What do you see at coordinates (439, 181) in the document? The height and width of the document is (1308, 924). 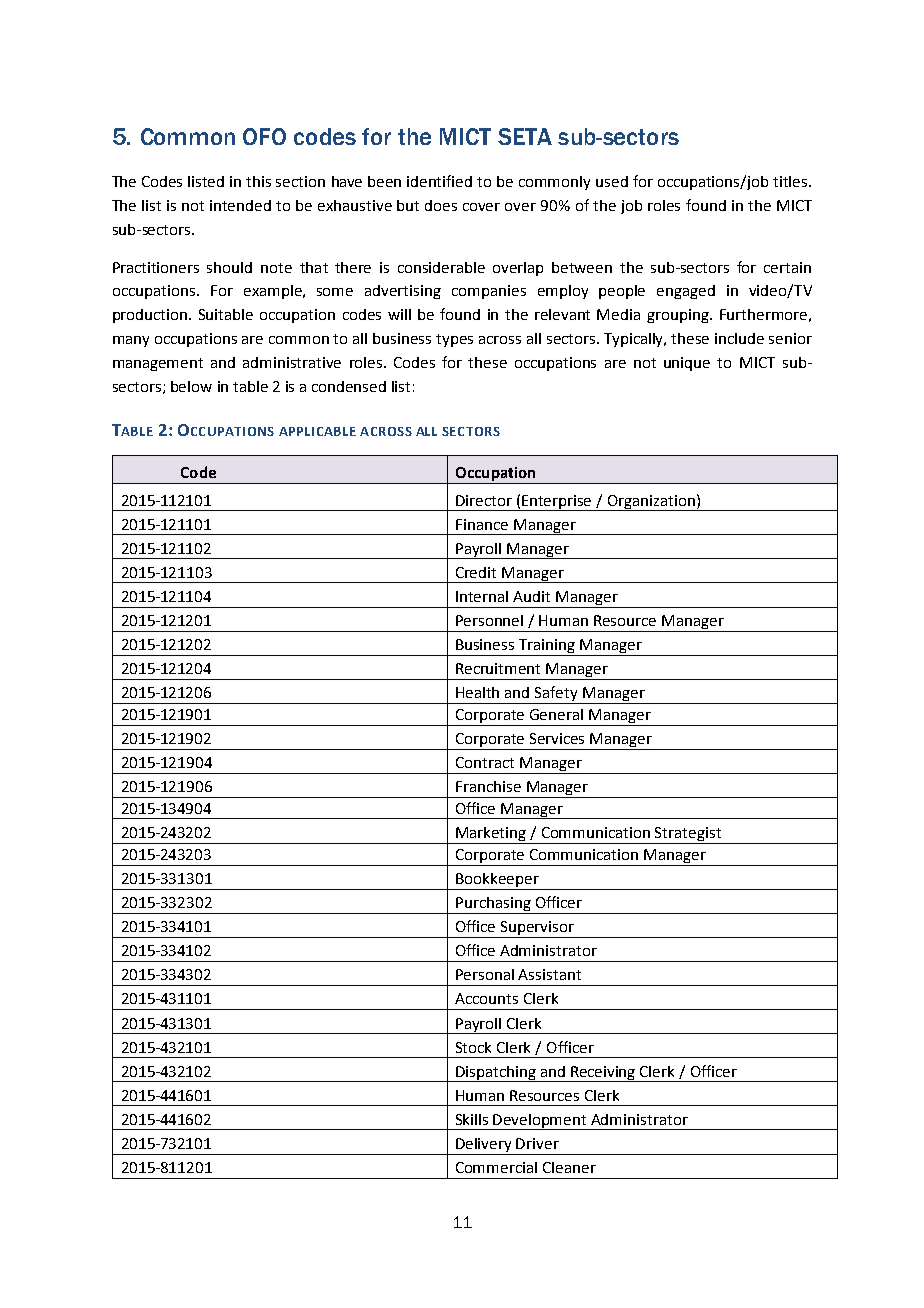 I see `identified` at bounding box center [439, 181].
